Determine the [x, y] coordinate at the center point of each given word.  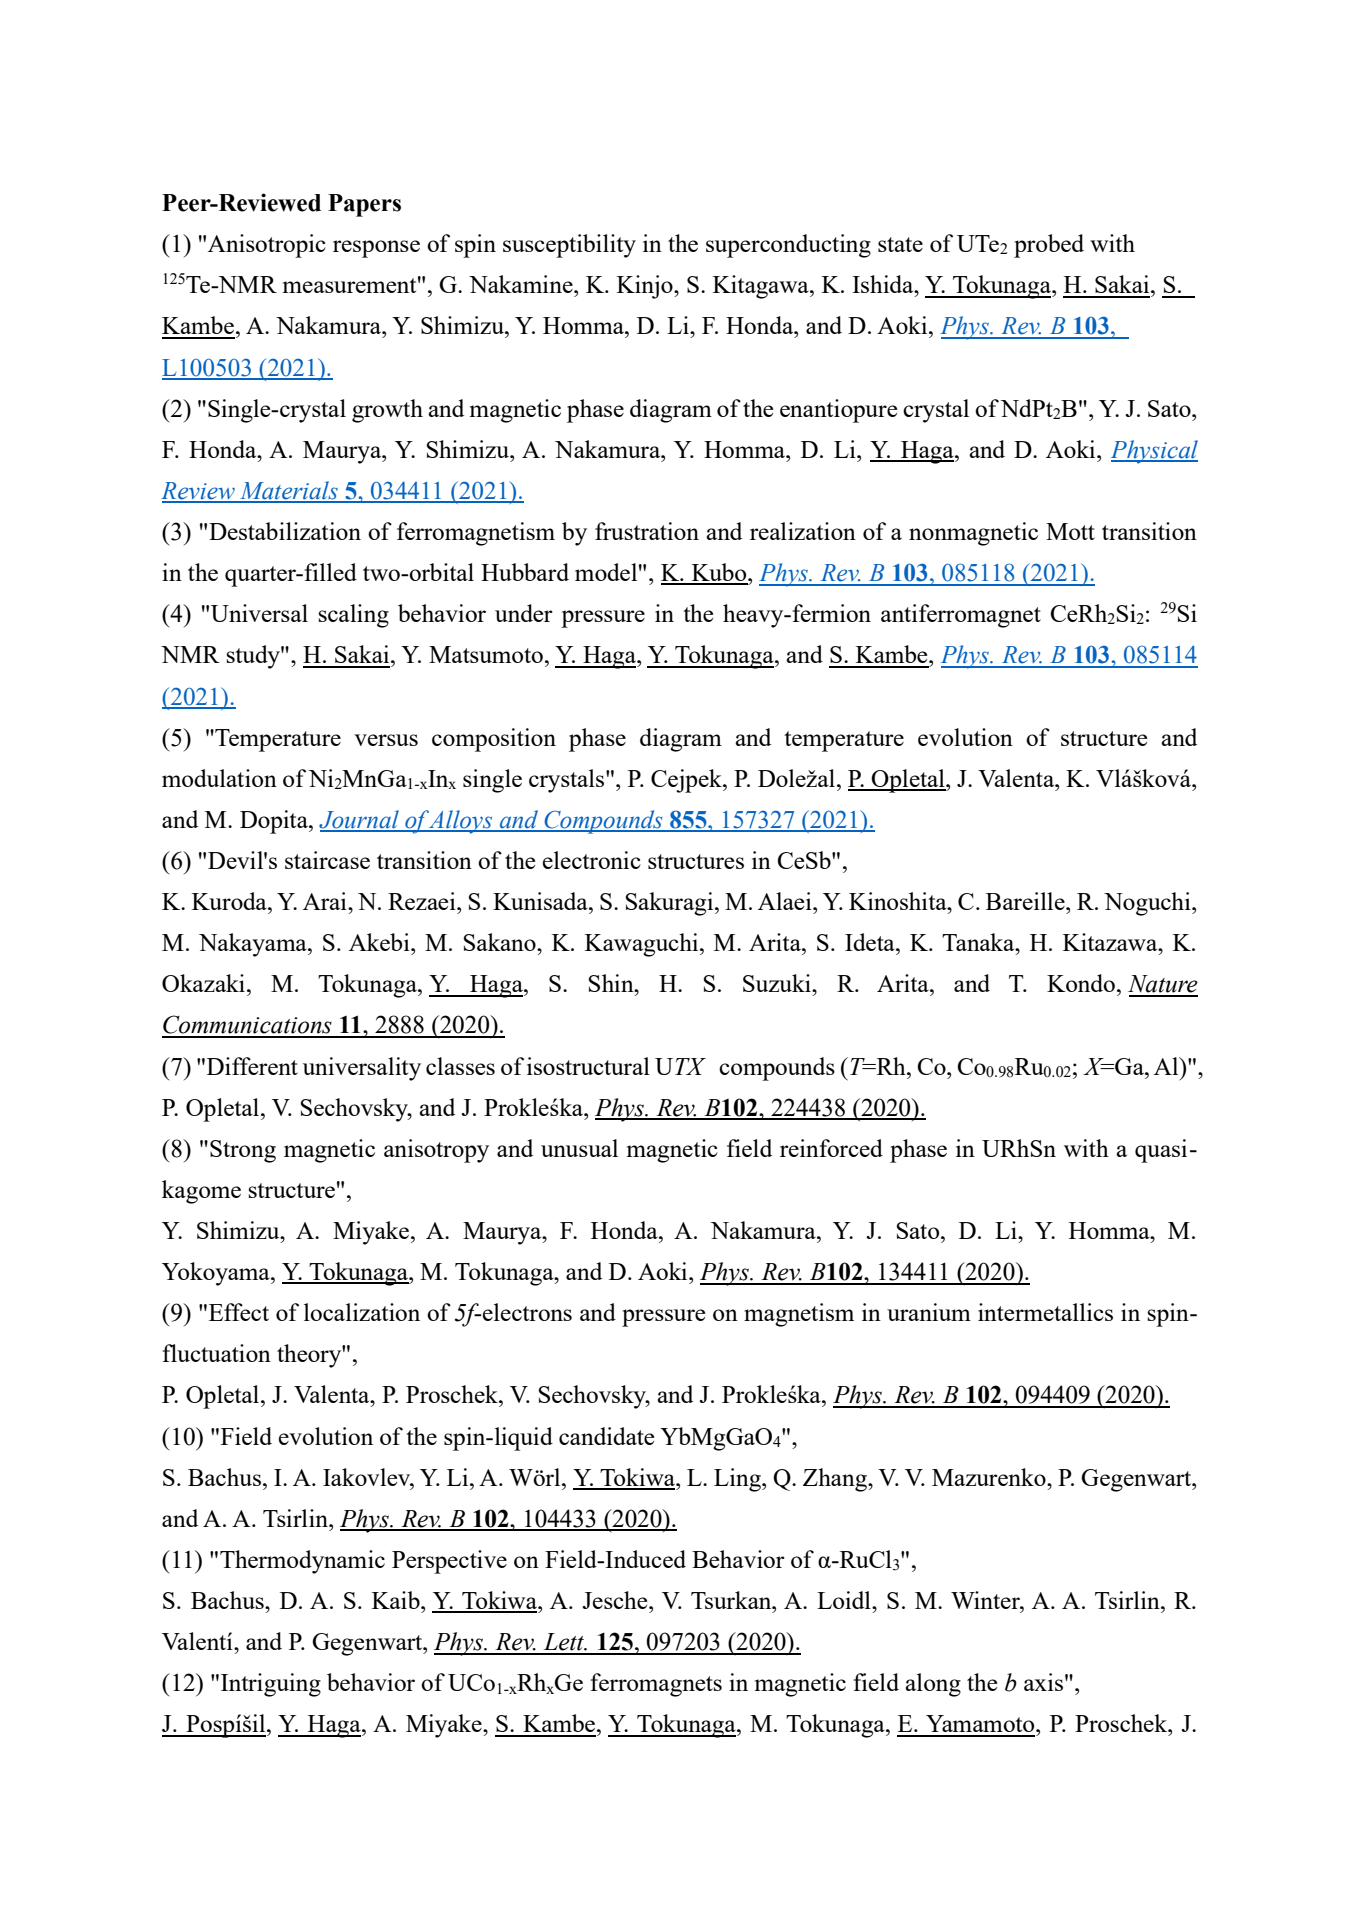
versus [386, 740]
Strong [243, 1151]
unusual [579, 1148]
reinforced [831, 1148]
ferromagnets [656, 1685]
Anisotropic [267, 246]
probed [1049, 246]
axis [1043, 1682]
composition [494, 740]
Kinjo [646, 287]
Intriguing [271, 1685]
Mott [1070, 531]
